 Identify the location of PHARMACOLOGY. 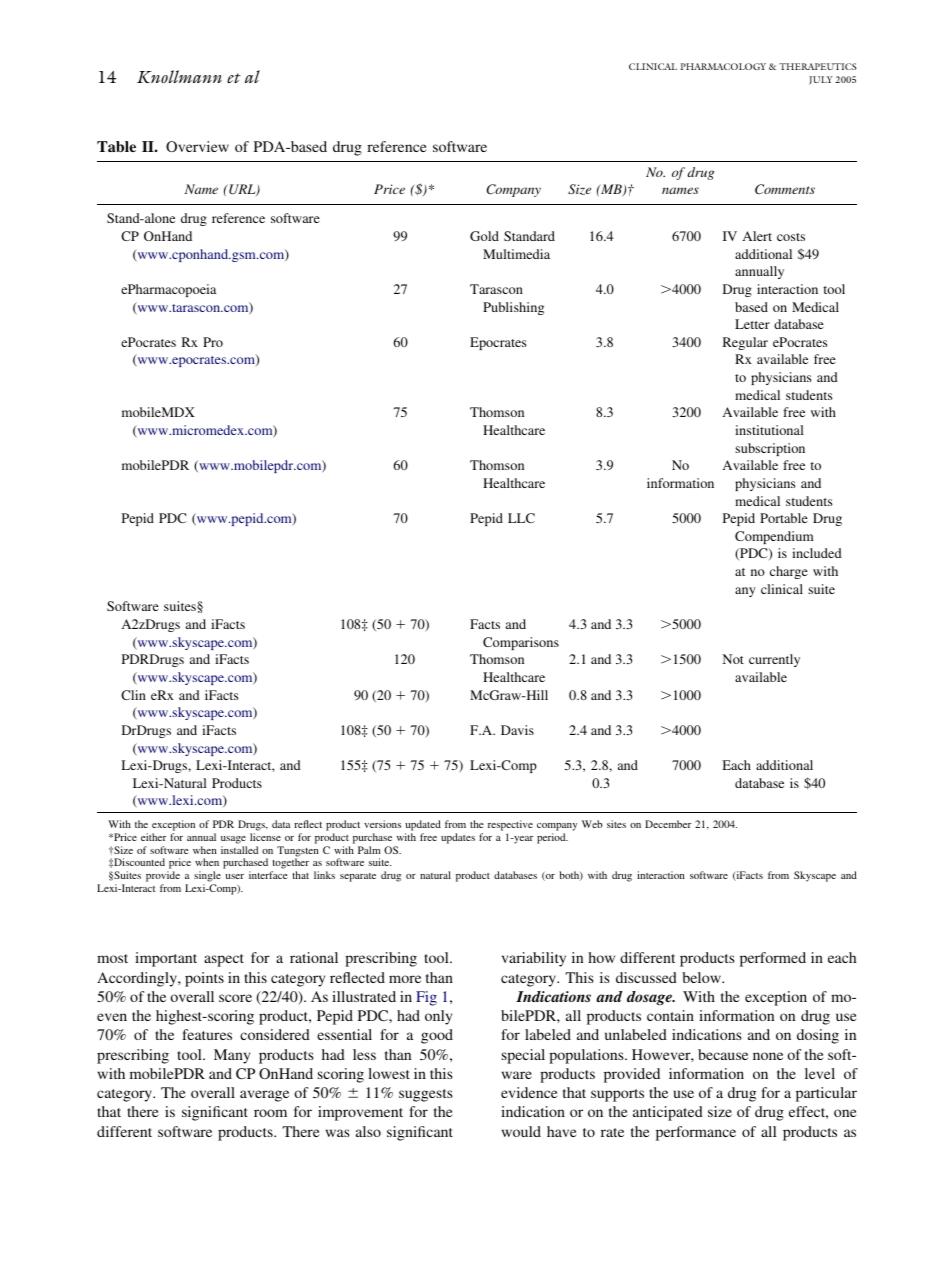
(723, 66).
